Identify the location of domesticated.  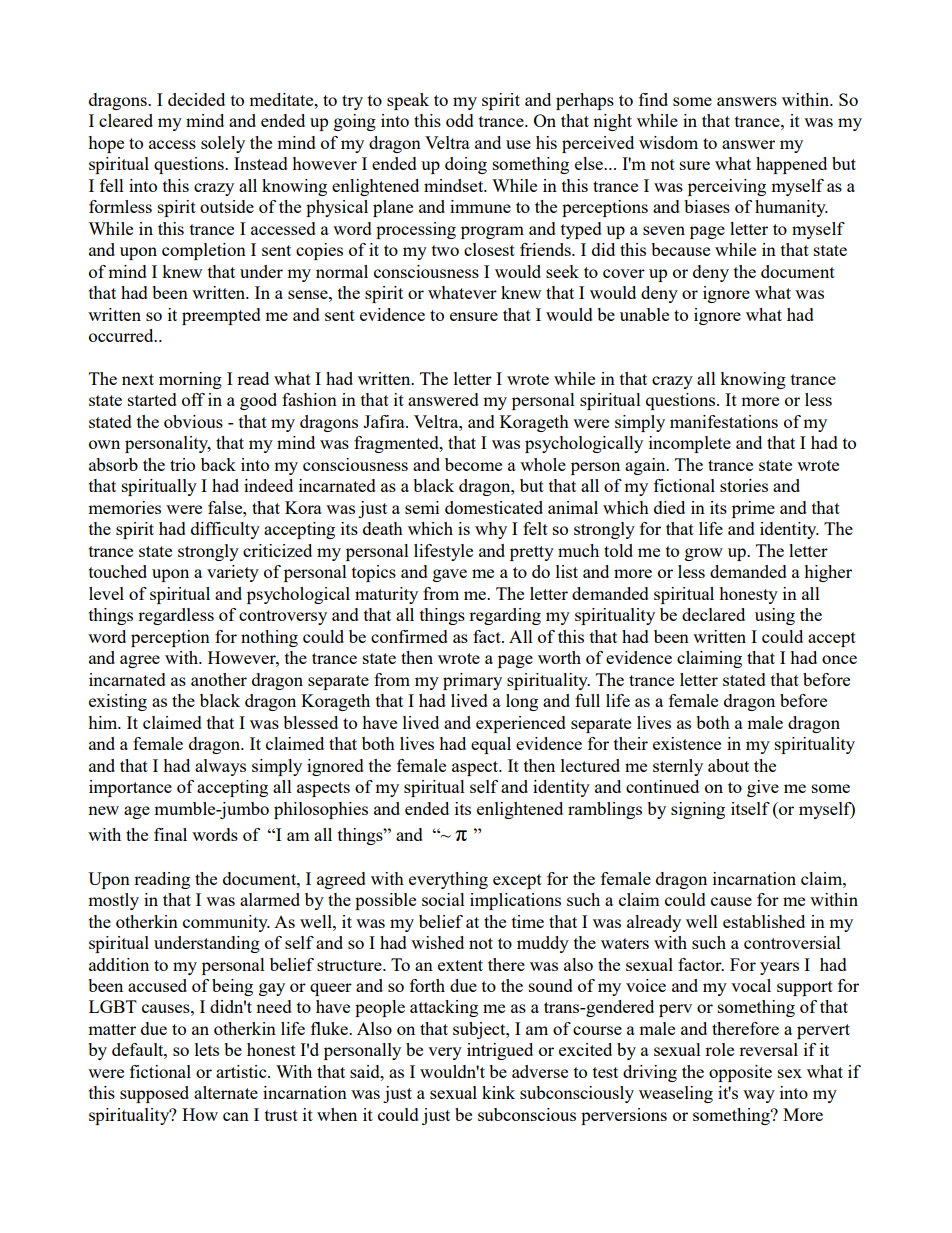
(494, 507).
